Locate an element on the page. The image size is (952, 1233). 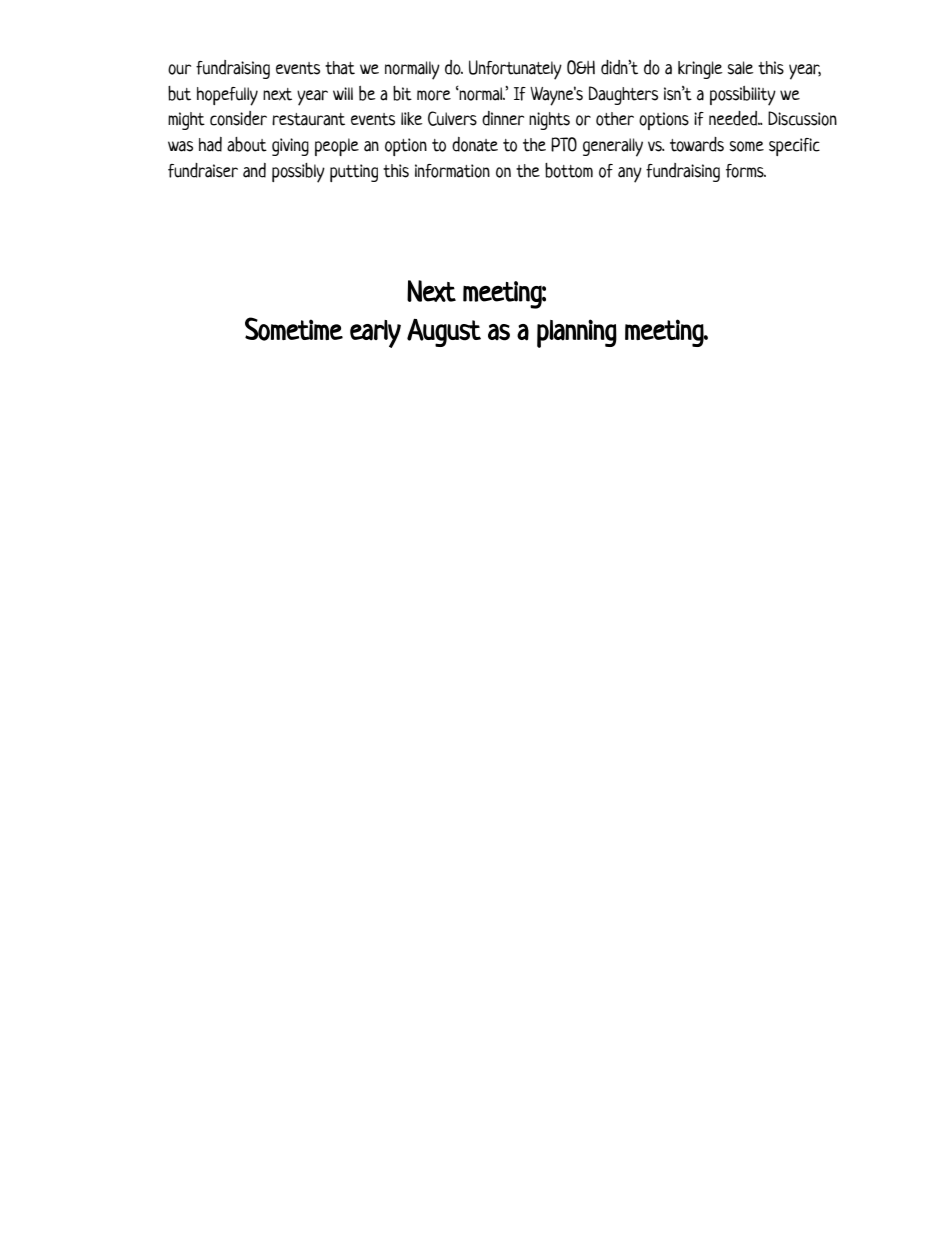
bottom is located at coordinates (569, 170).
